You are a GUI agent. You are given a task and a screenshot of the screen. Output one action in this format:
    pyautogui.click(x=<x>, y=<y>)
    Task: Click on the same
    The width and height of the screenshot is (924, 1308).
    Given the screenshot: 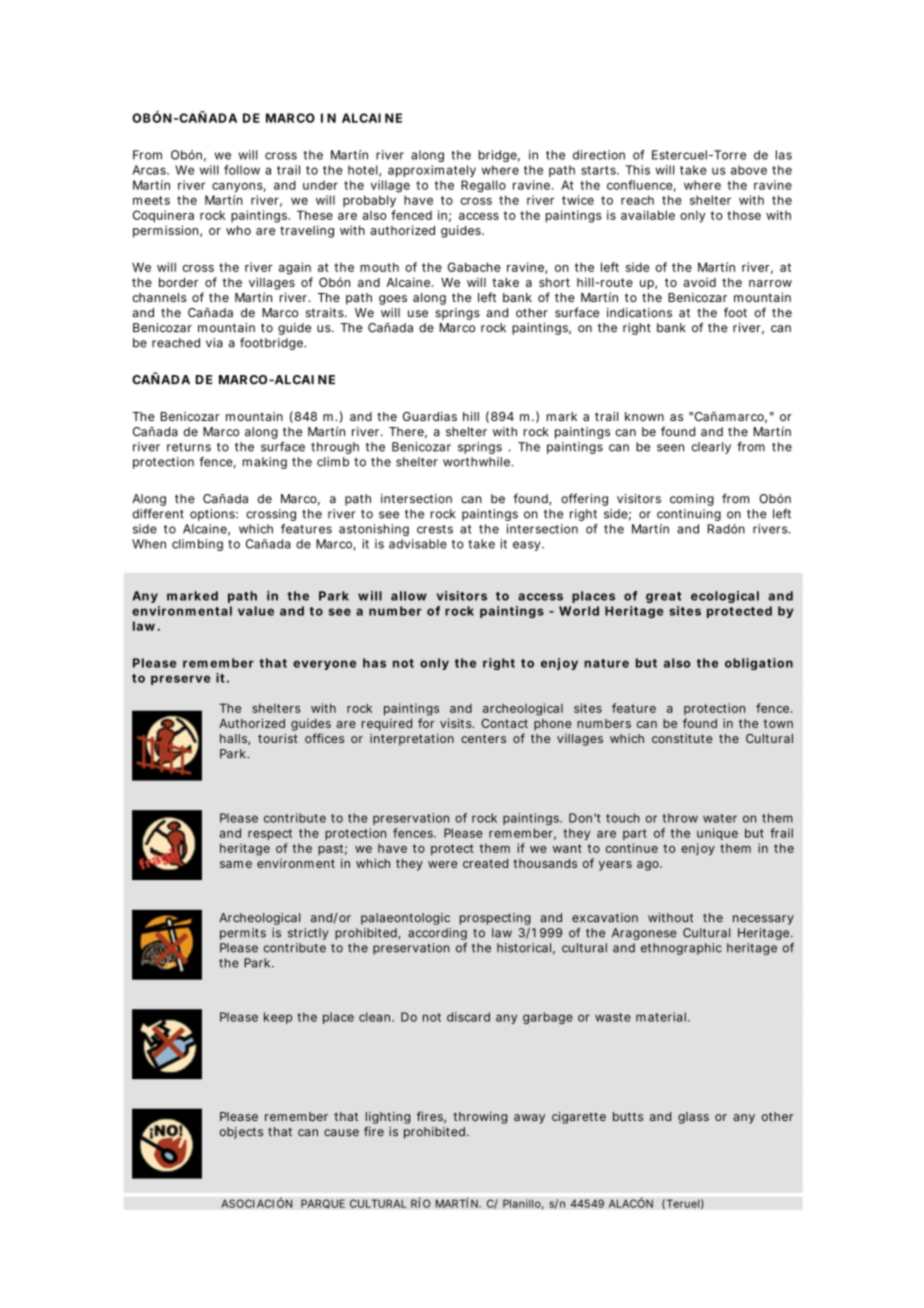 What is the action you would take?
    pyautogui.click(x=236, y=864)
